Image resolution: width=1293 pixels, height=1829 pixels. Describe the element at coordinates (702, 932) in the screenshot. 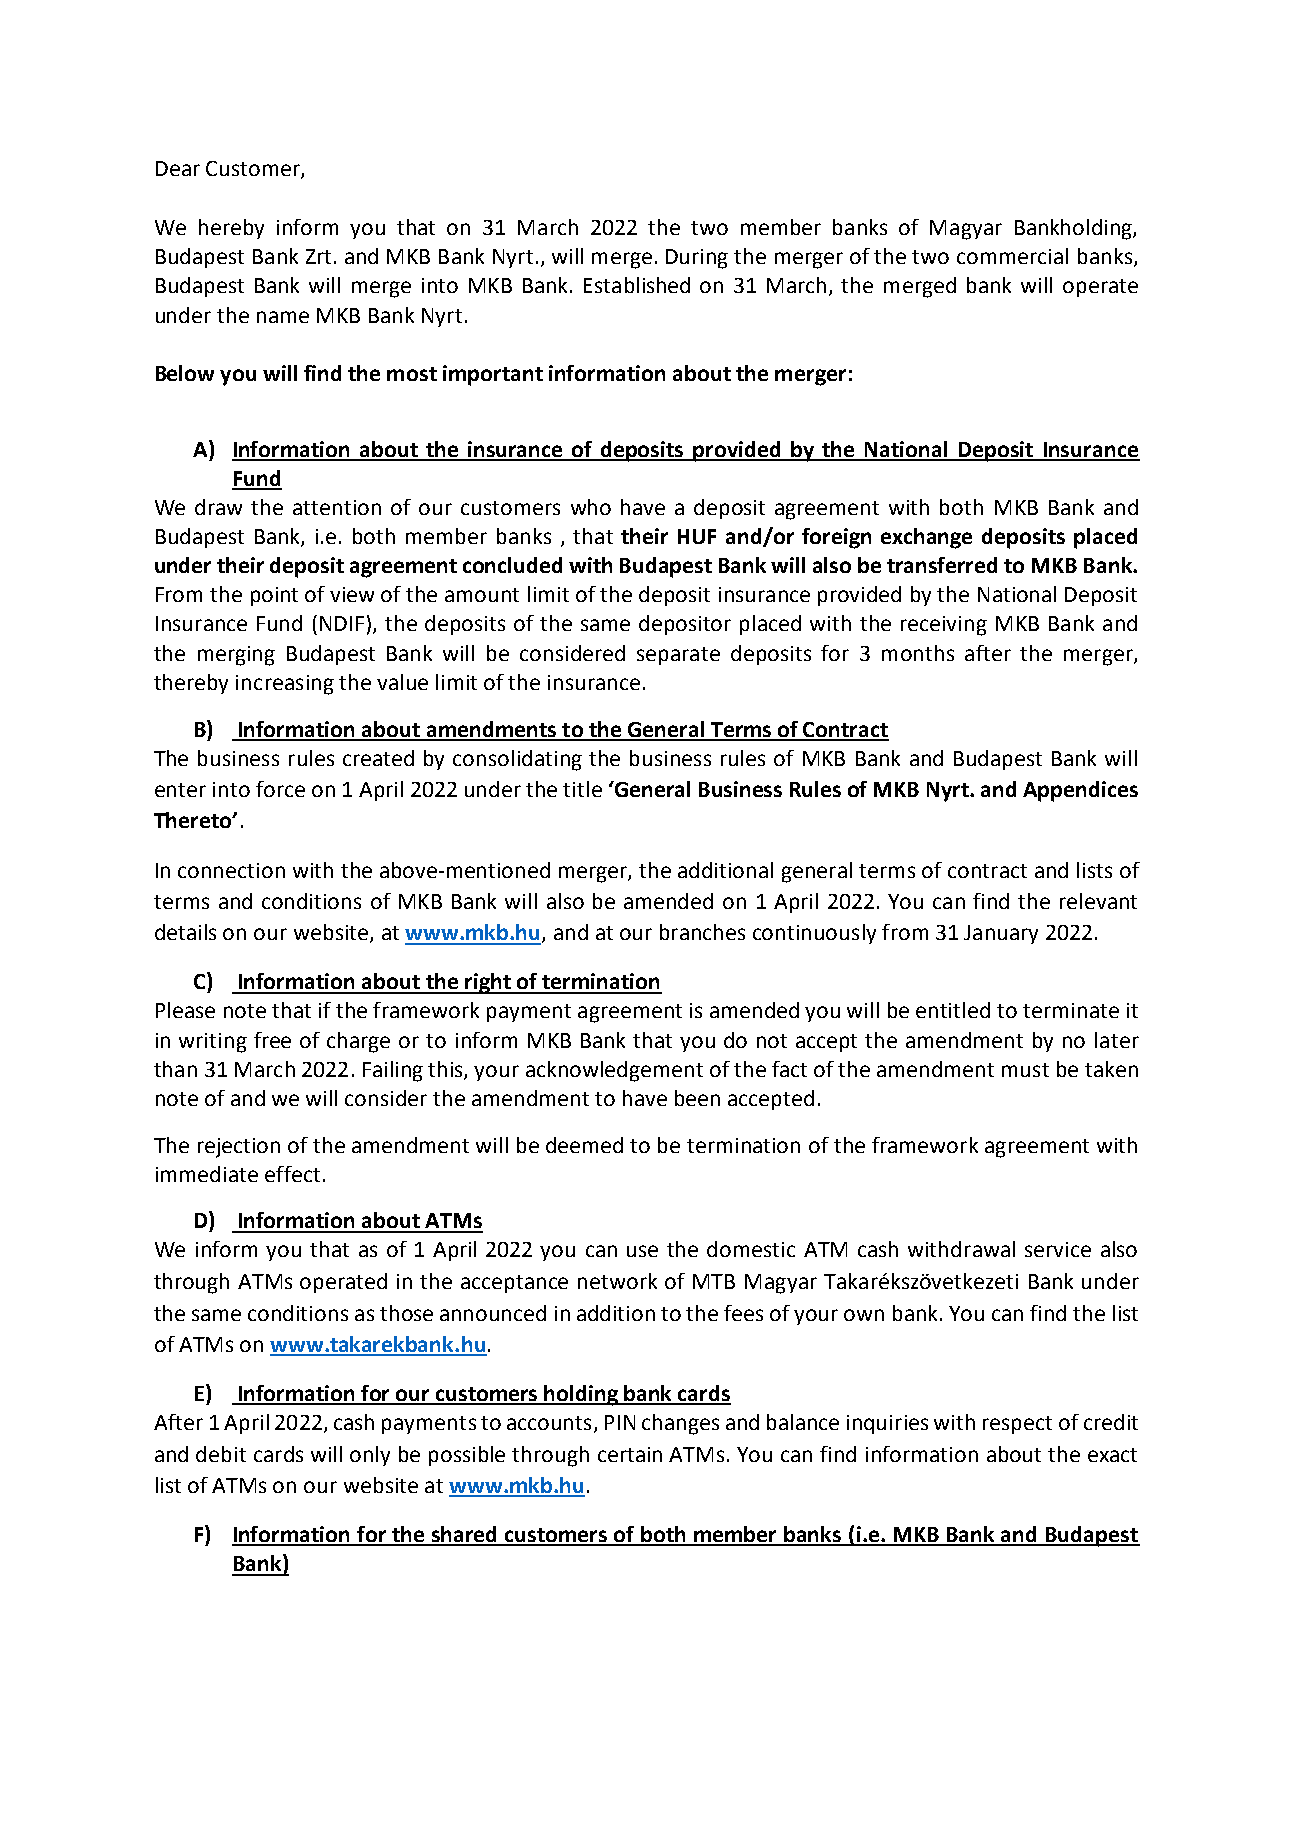

I see `branches` at that location.
